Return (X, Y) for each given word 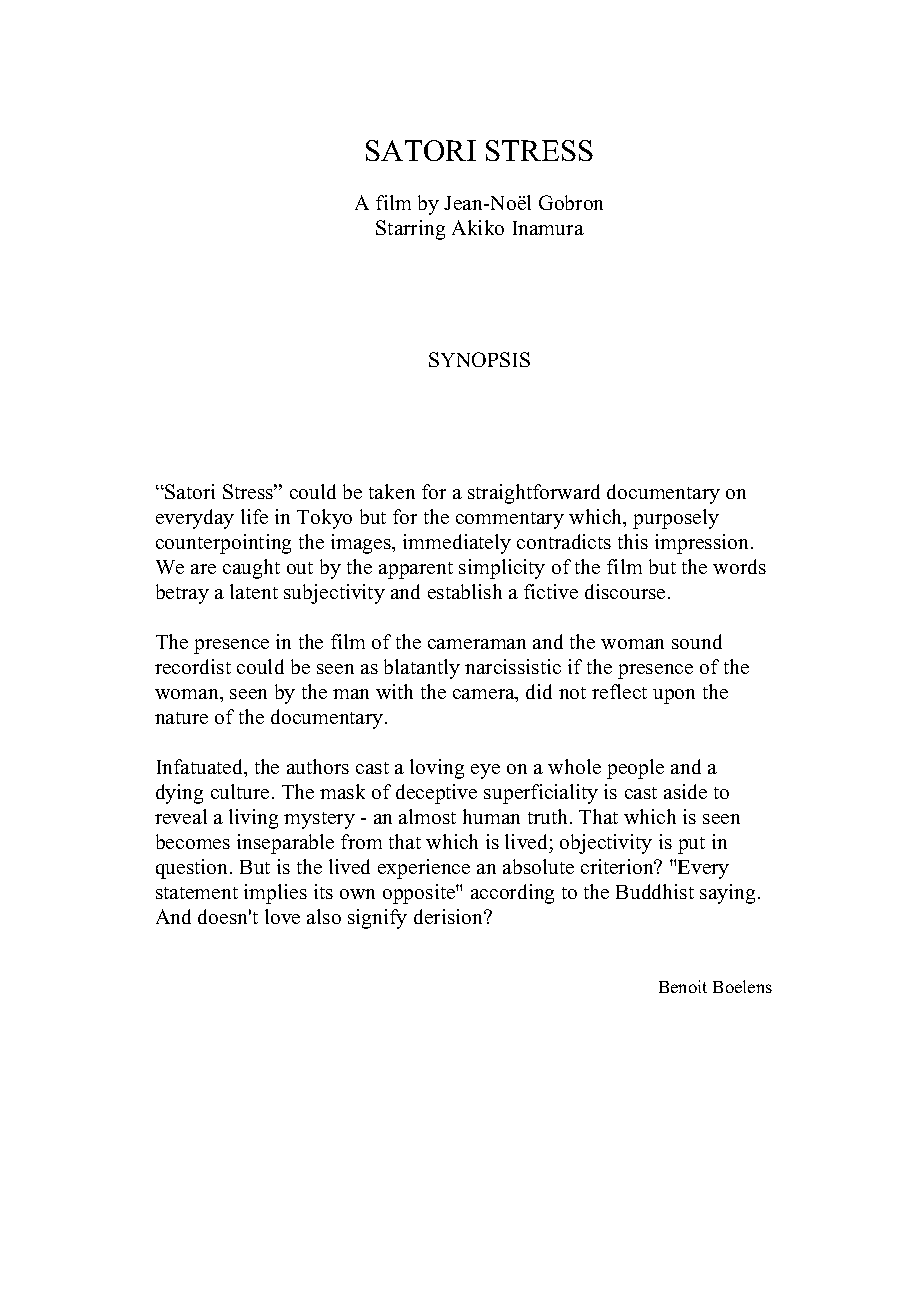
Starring (410, 230)
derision (450, 916)
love (282, 916)
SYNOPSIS (479, 359)
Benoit (683, 986)
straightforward (534, 494)
